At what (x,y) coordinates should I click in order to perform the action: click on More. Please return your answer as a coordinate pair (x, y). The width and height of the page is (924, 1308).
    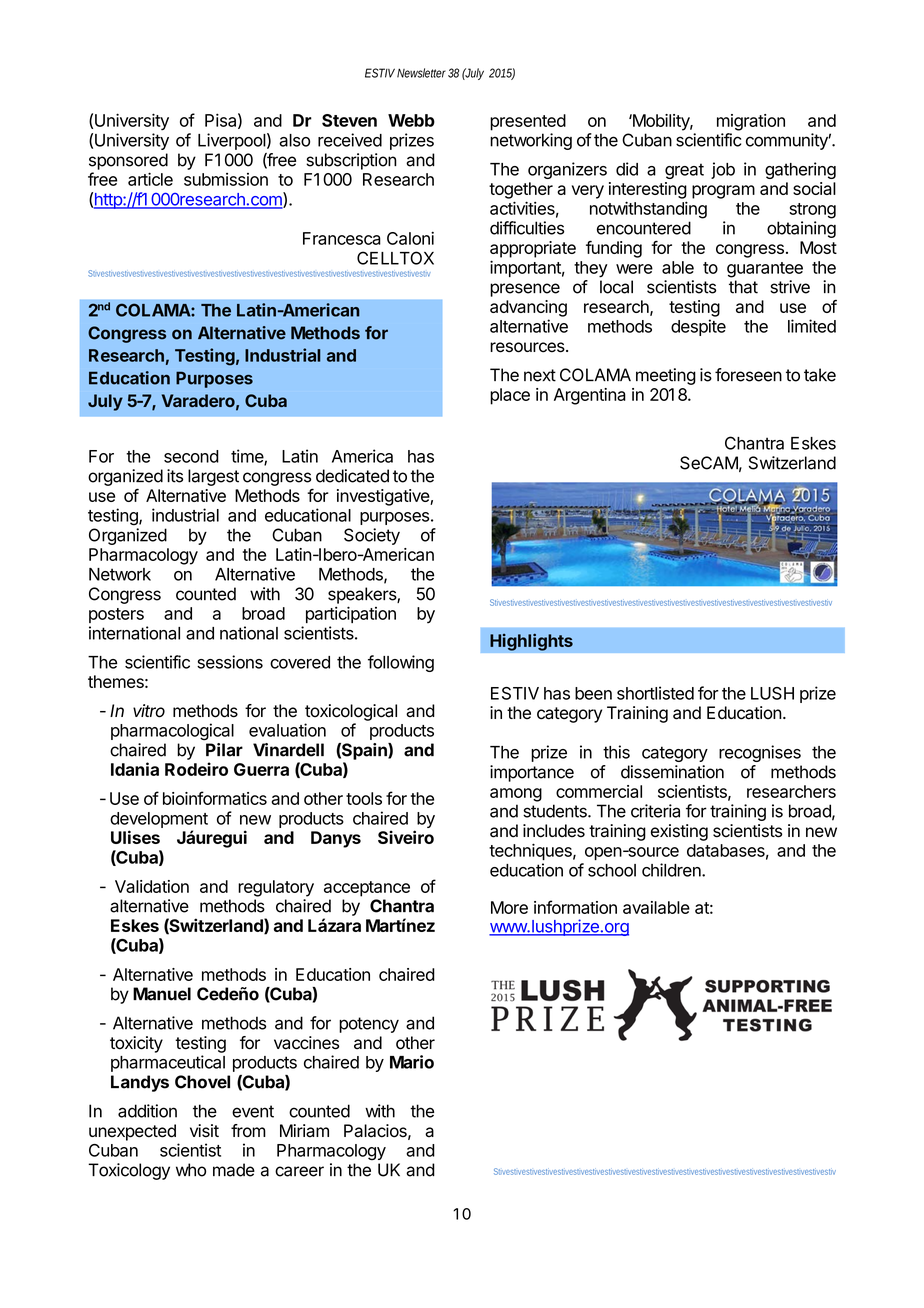
    Looking at the image, I should click on (509, 907).
